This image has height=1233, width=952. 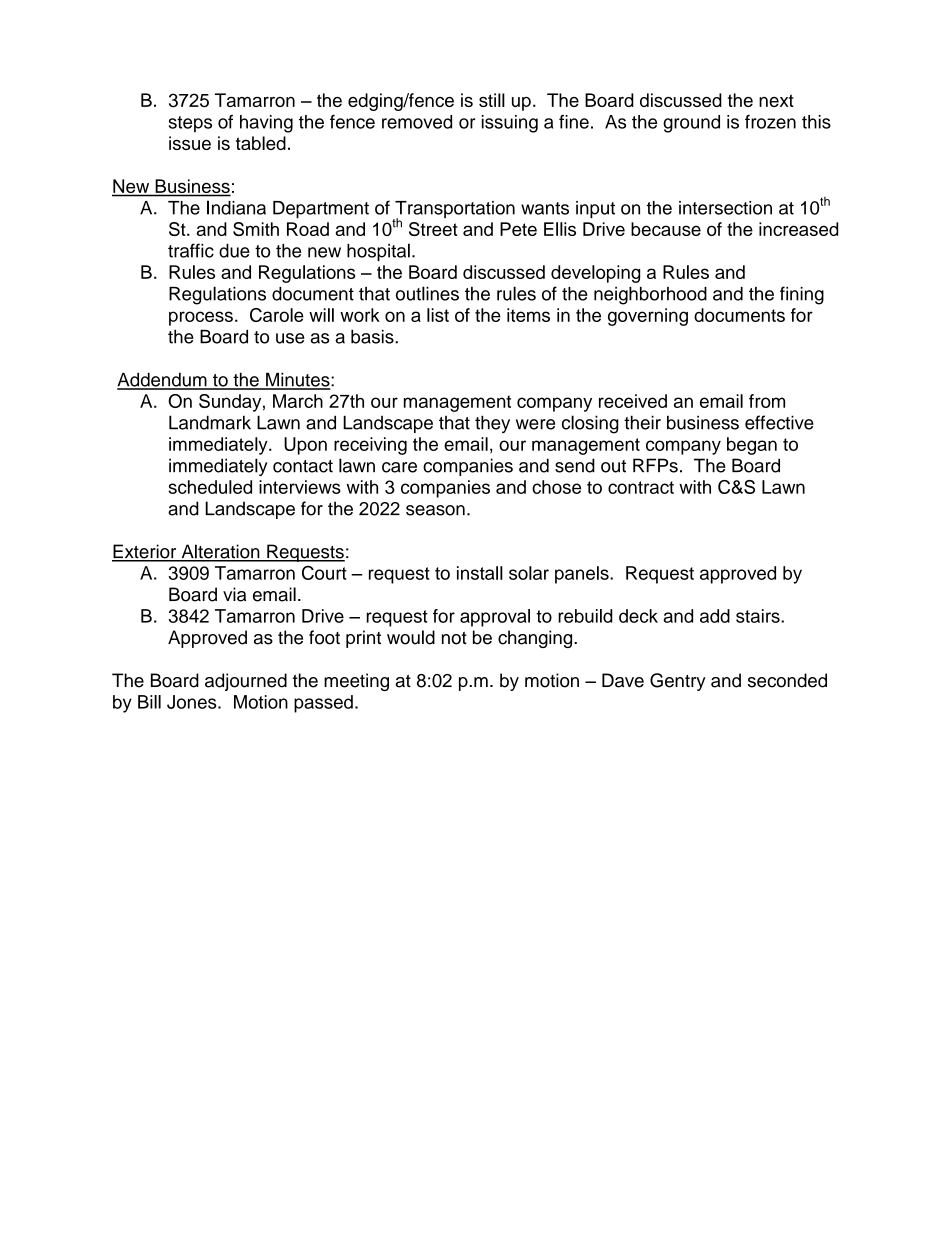 What do you see at coordinates (201, 318) in the image?
I see `process` at bounding box center [201, 318].
